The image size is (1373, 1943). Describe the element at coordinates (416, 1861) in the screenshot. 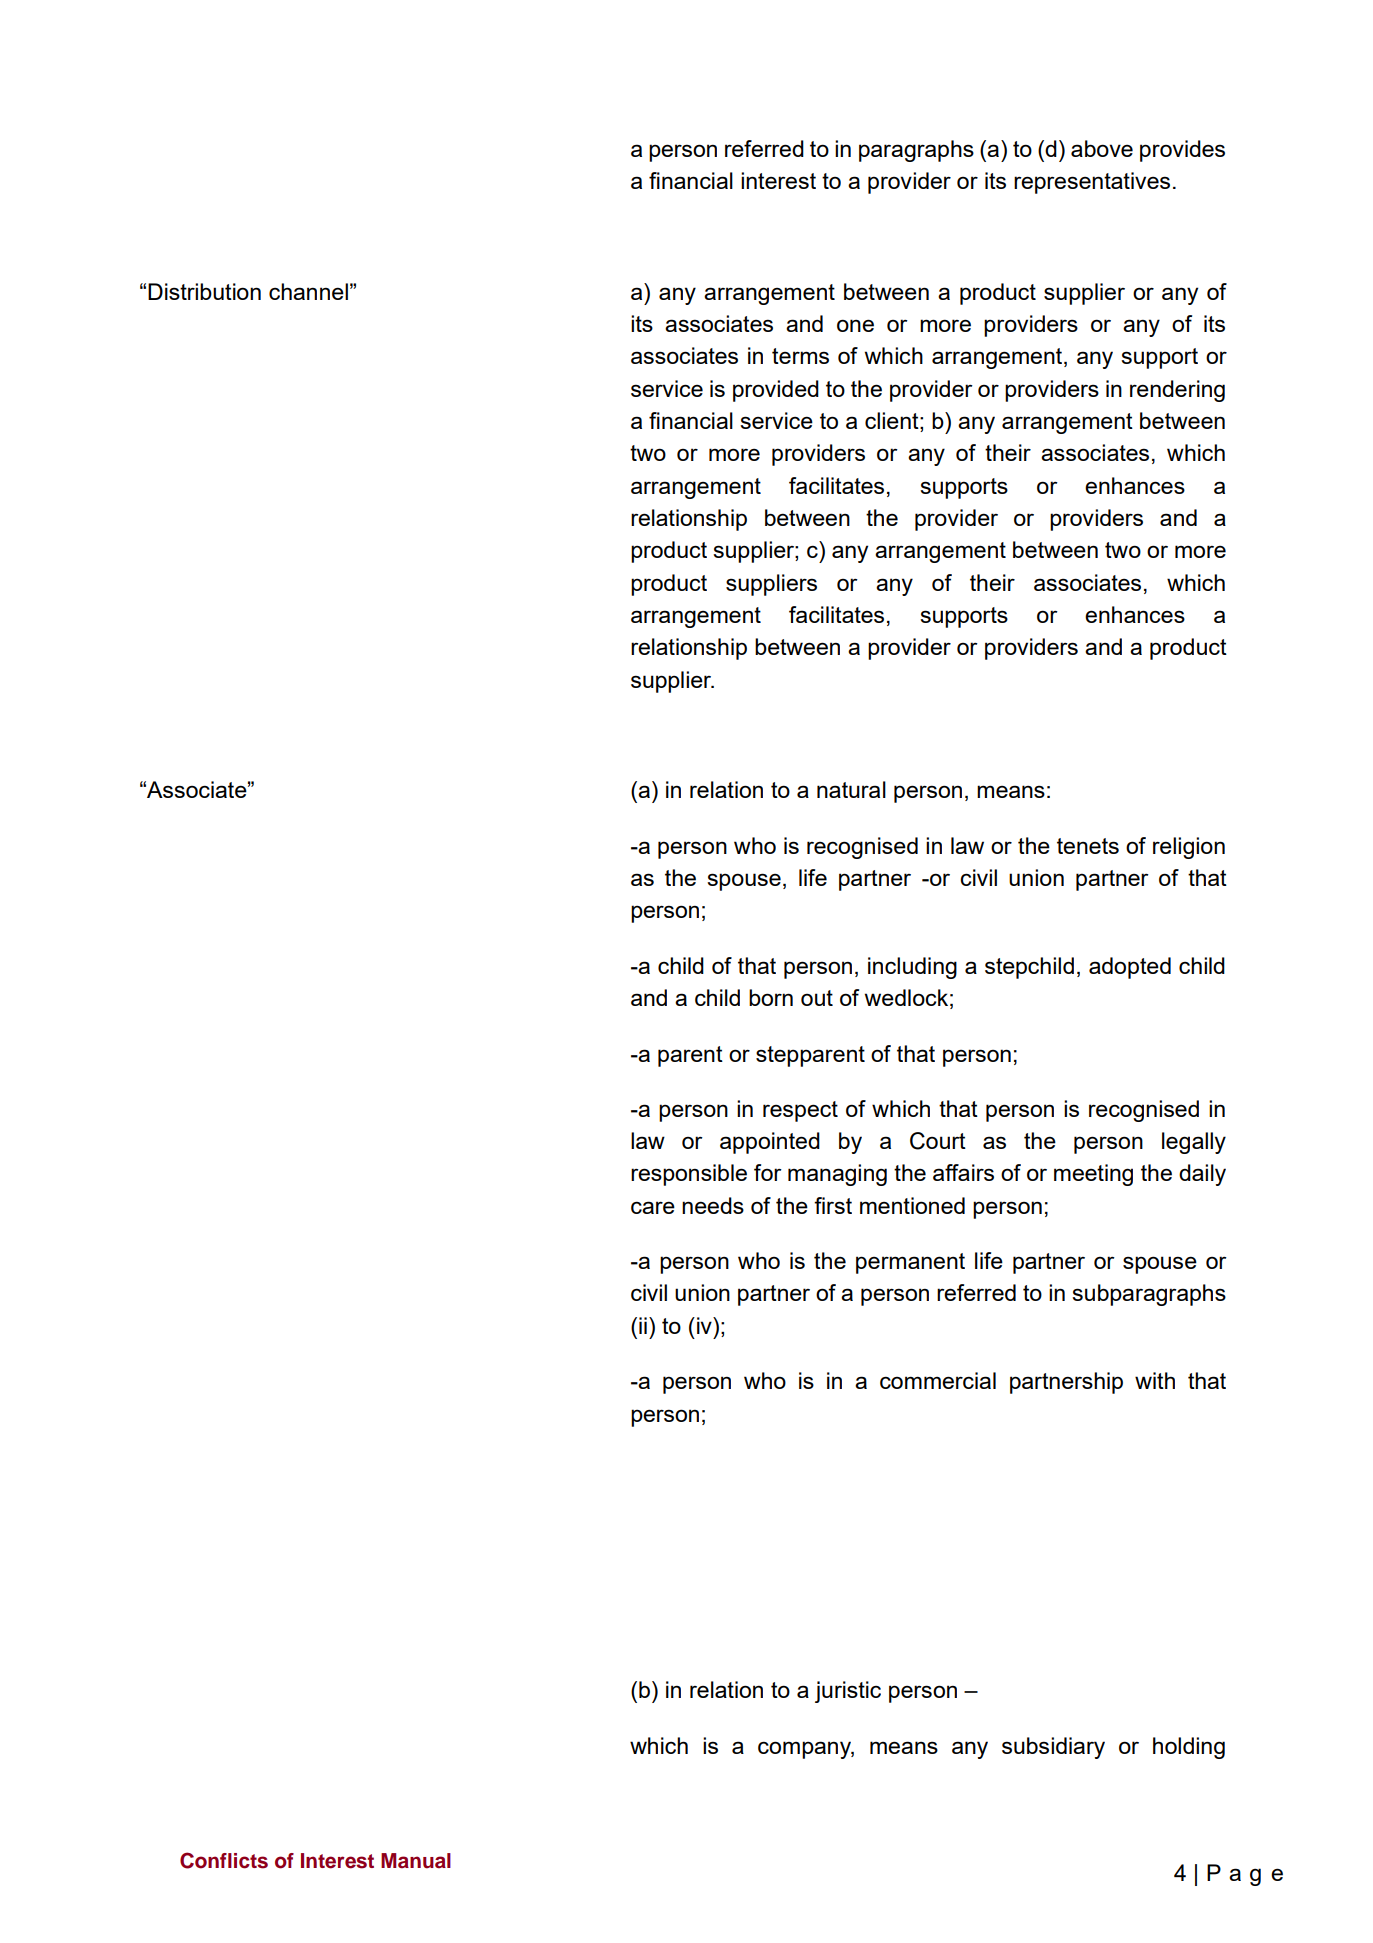

I see `Manual` at that location.
